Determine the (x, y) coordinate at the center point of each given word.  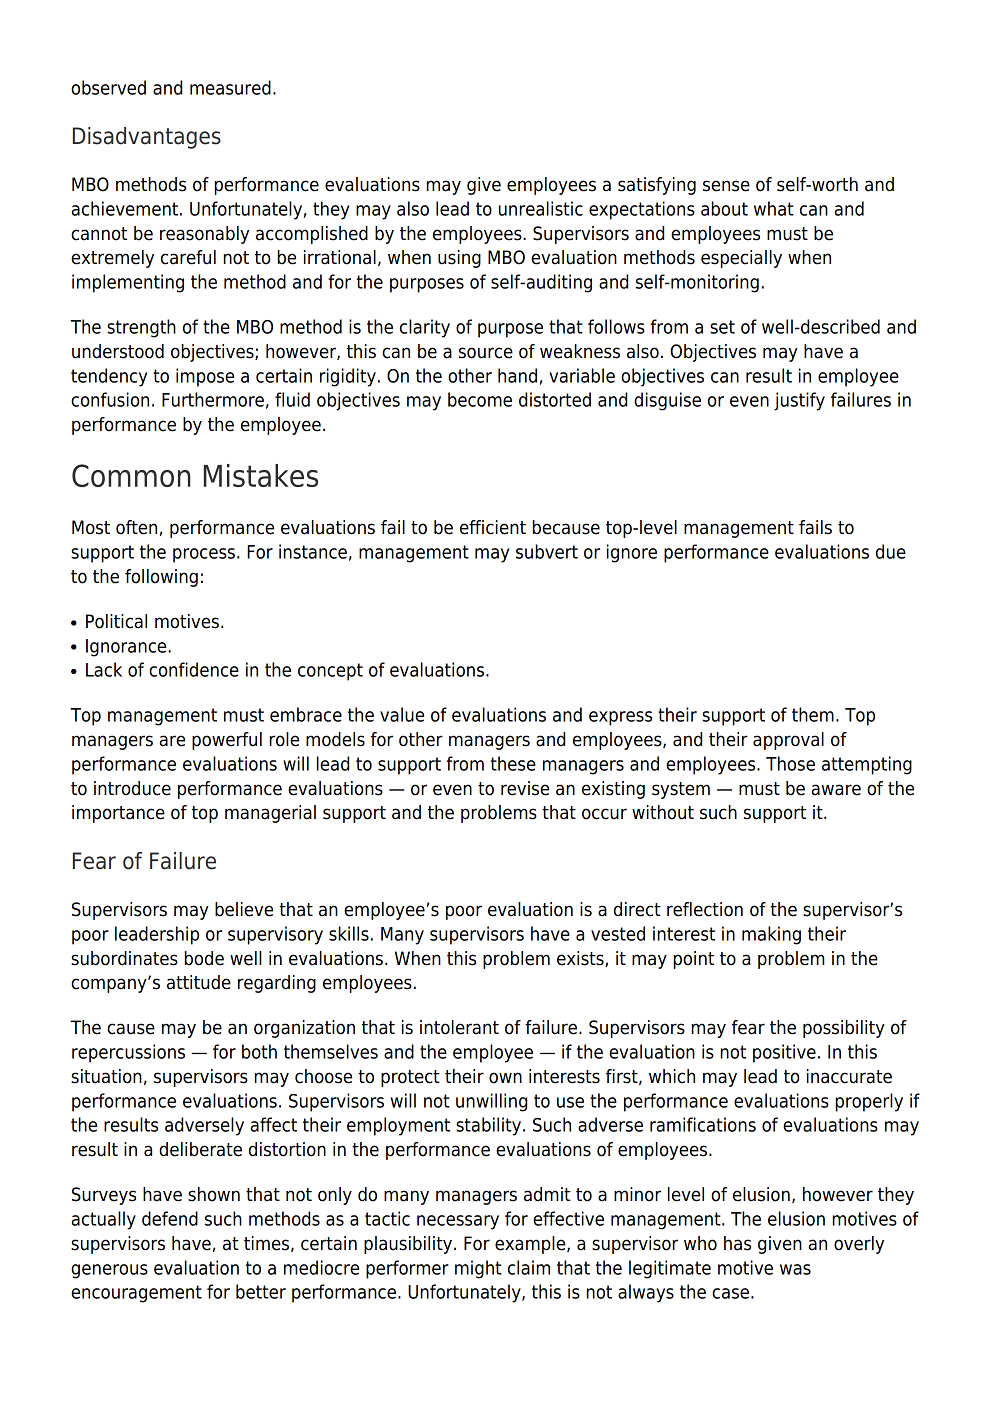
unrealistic (541, 208)
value (402, 714)
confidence (194, 669)
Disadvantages (147, 138)
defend (170, 1218)
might (478, 1269)
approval (788, 741)
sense (726, 186)
